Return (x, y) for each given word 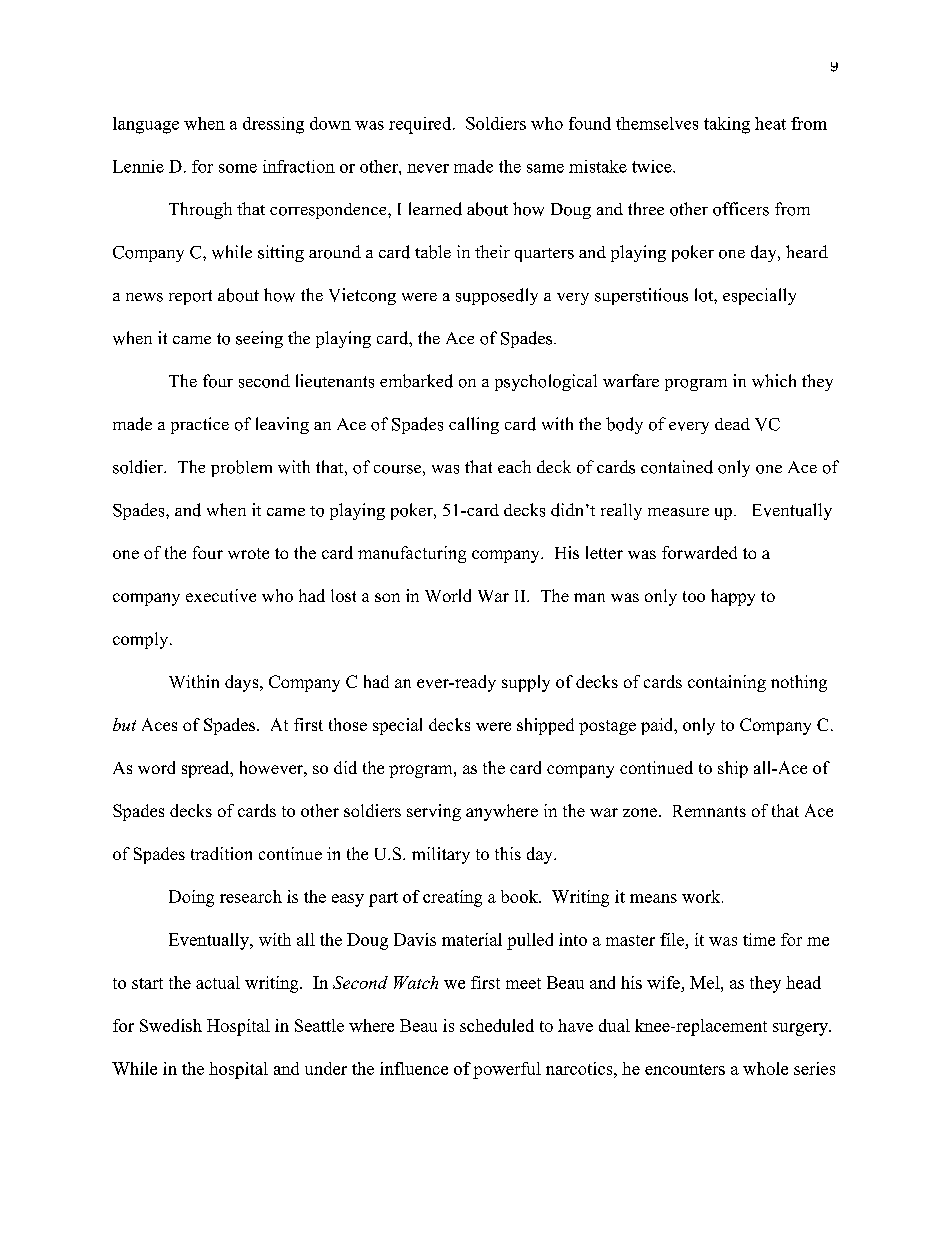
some (238, 168)
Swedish (171, 1025)
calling (474, 425)
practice (200, 425)
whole (765, 1068)
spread (207, 769)
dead (732, 424)
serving (434, 812)
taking (727, 125)
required (421, 125)
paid (658, 726)
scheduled (497, 1025)
